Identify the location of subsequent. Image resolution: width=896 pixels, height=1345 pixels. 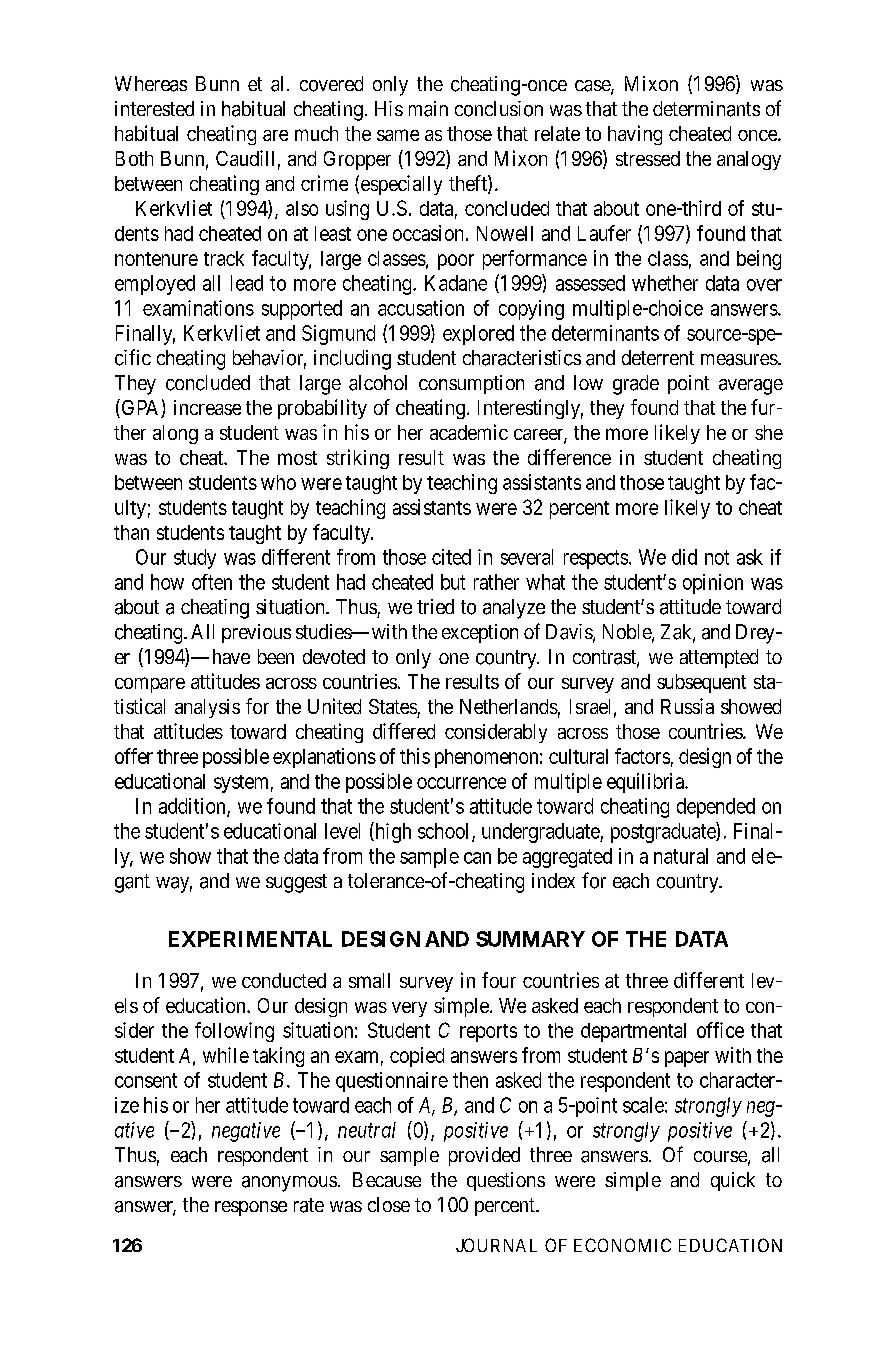
(701, 683).
